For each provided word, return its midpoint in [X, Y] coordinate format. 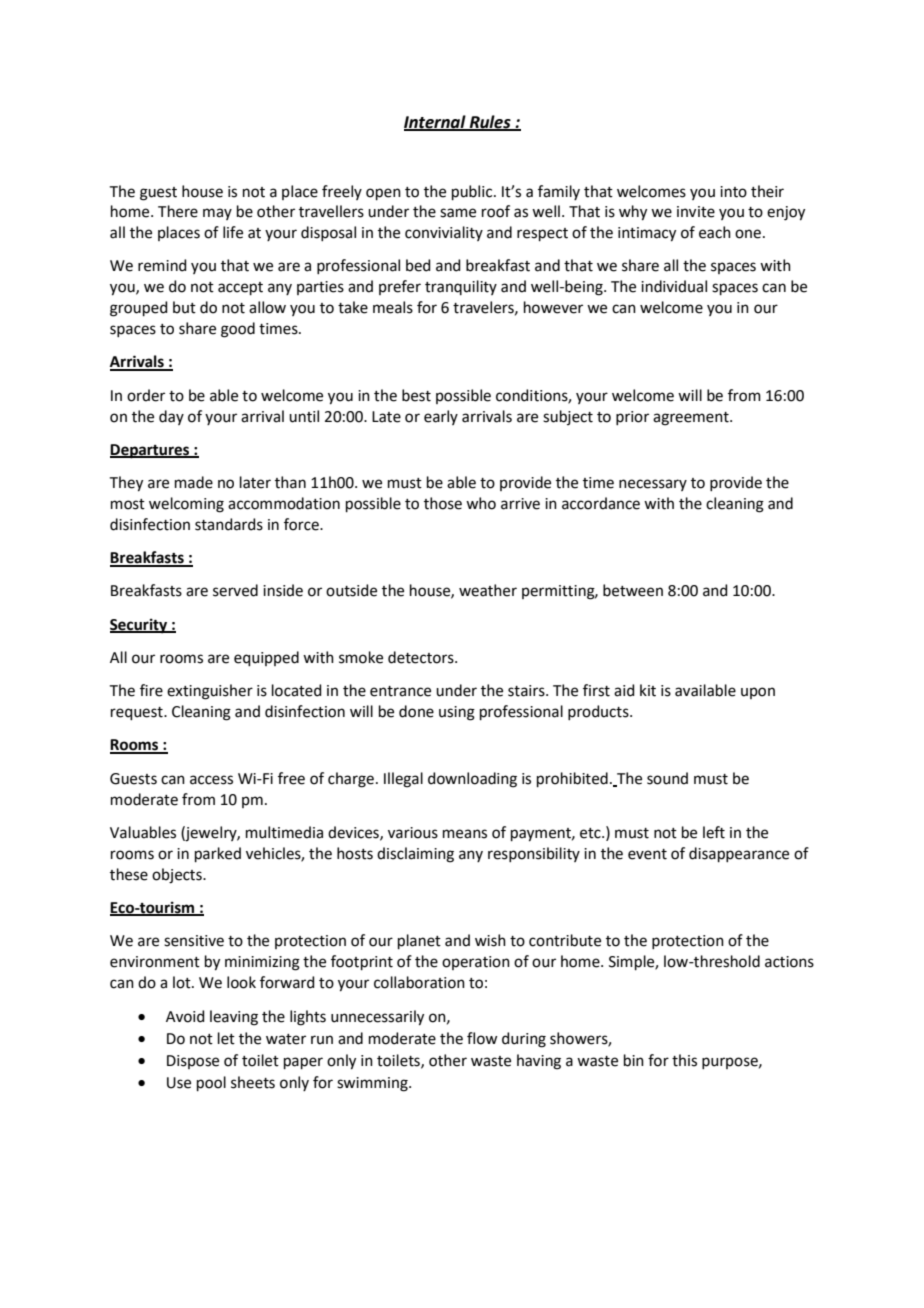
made [194, 482]
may [217, 214]
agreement [692, 419]
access [211, 780]
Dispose [193, 1062]
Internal [436, 122]
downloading [472, 780]
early [441, 417]
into [733, 192]
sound [667, 778]
